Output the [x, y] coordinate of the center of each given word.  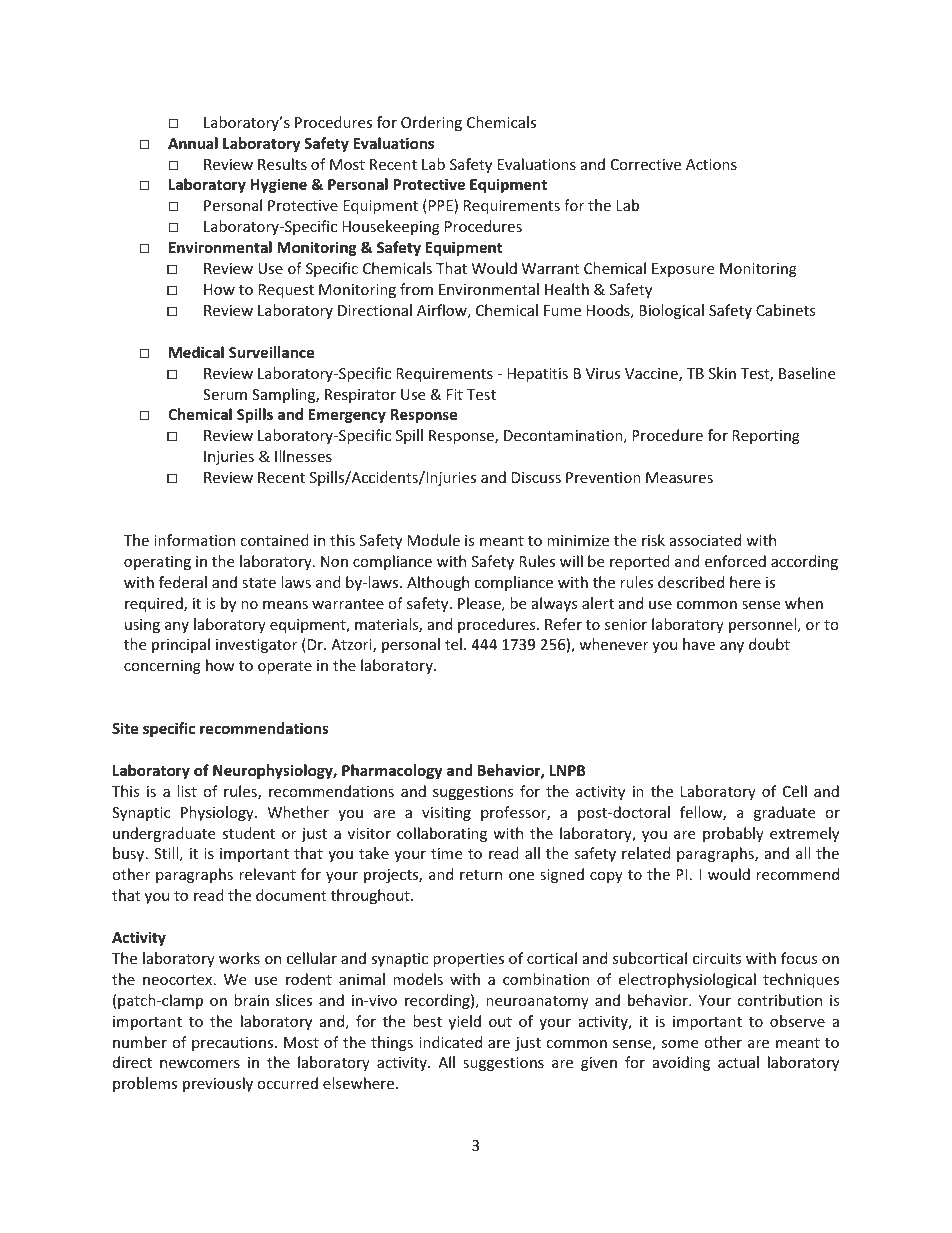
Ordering [431, 123]
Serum [225, 394]
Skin [722, 373]
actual [738, 1062]
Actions [711, 164]
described [691, 582]
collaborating [442, 834]
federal [183, 582]
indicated [450, 1042]
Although [438, 583]
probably [733, 834]
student [248, 833]
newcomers [200, 1064]
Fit [455, 394]
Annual [193, 143]
